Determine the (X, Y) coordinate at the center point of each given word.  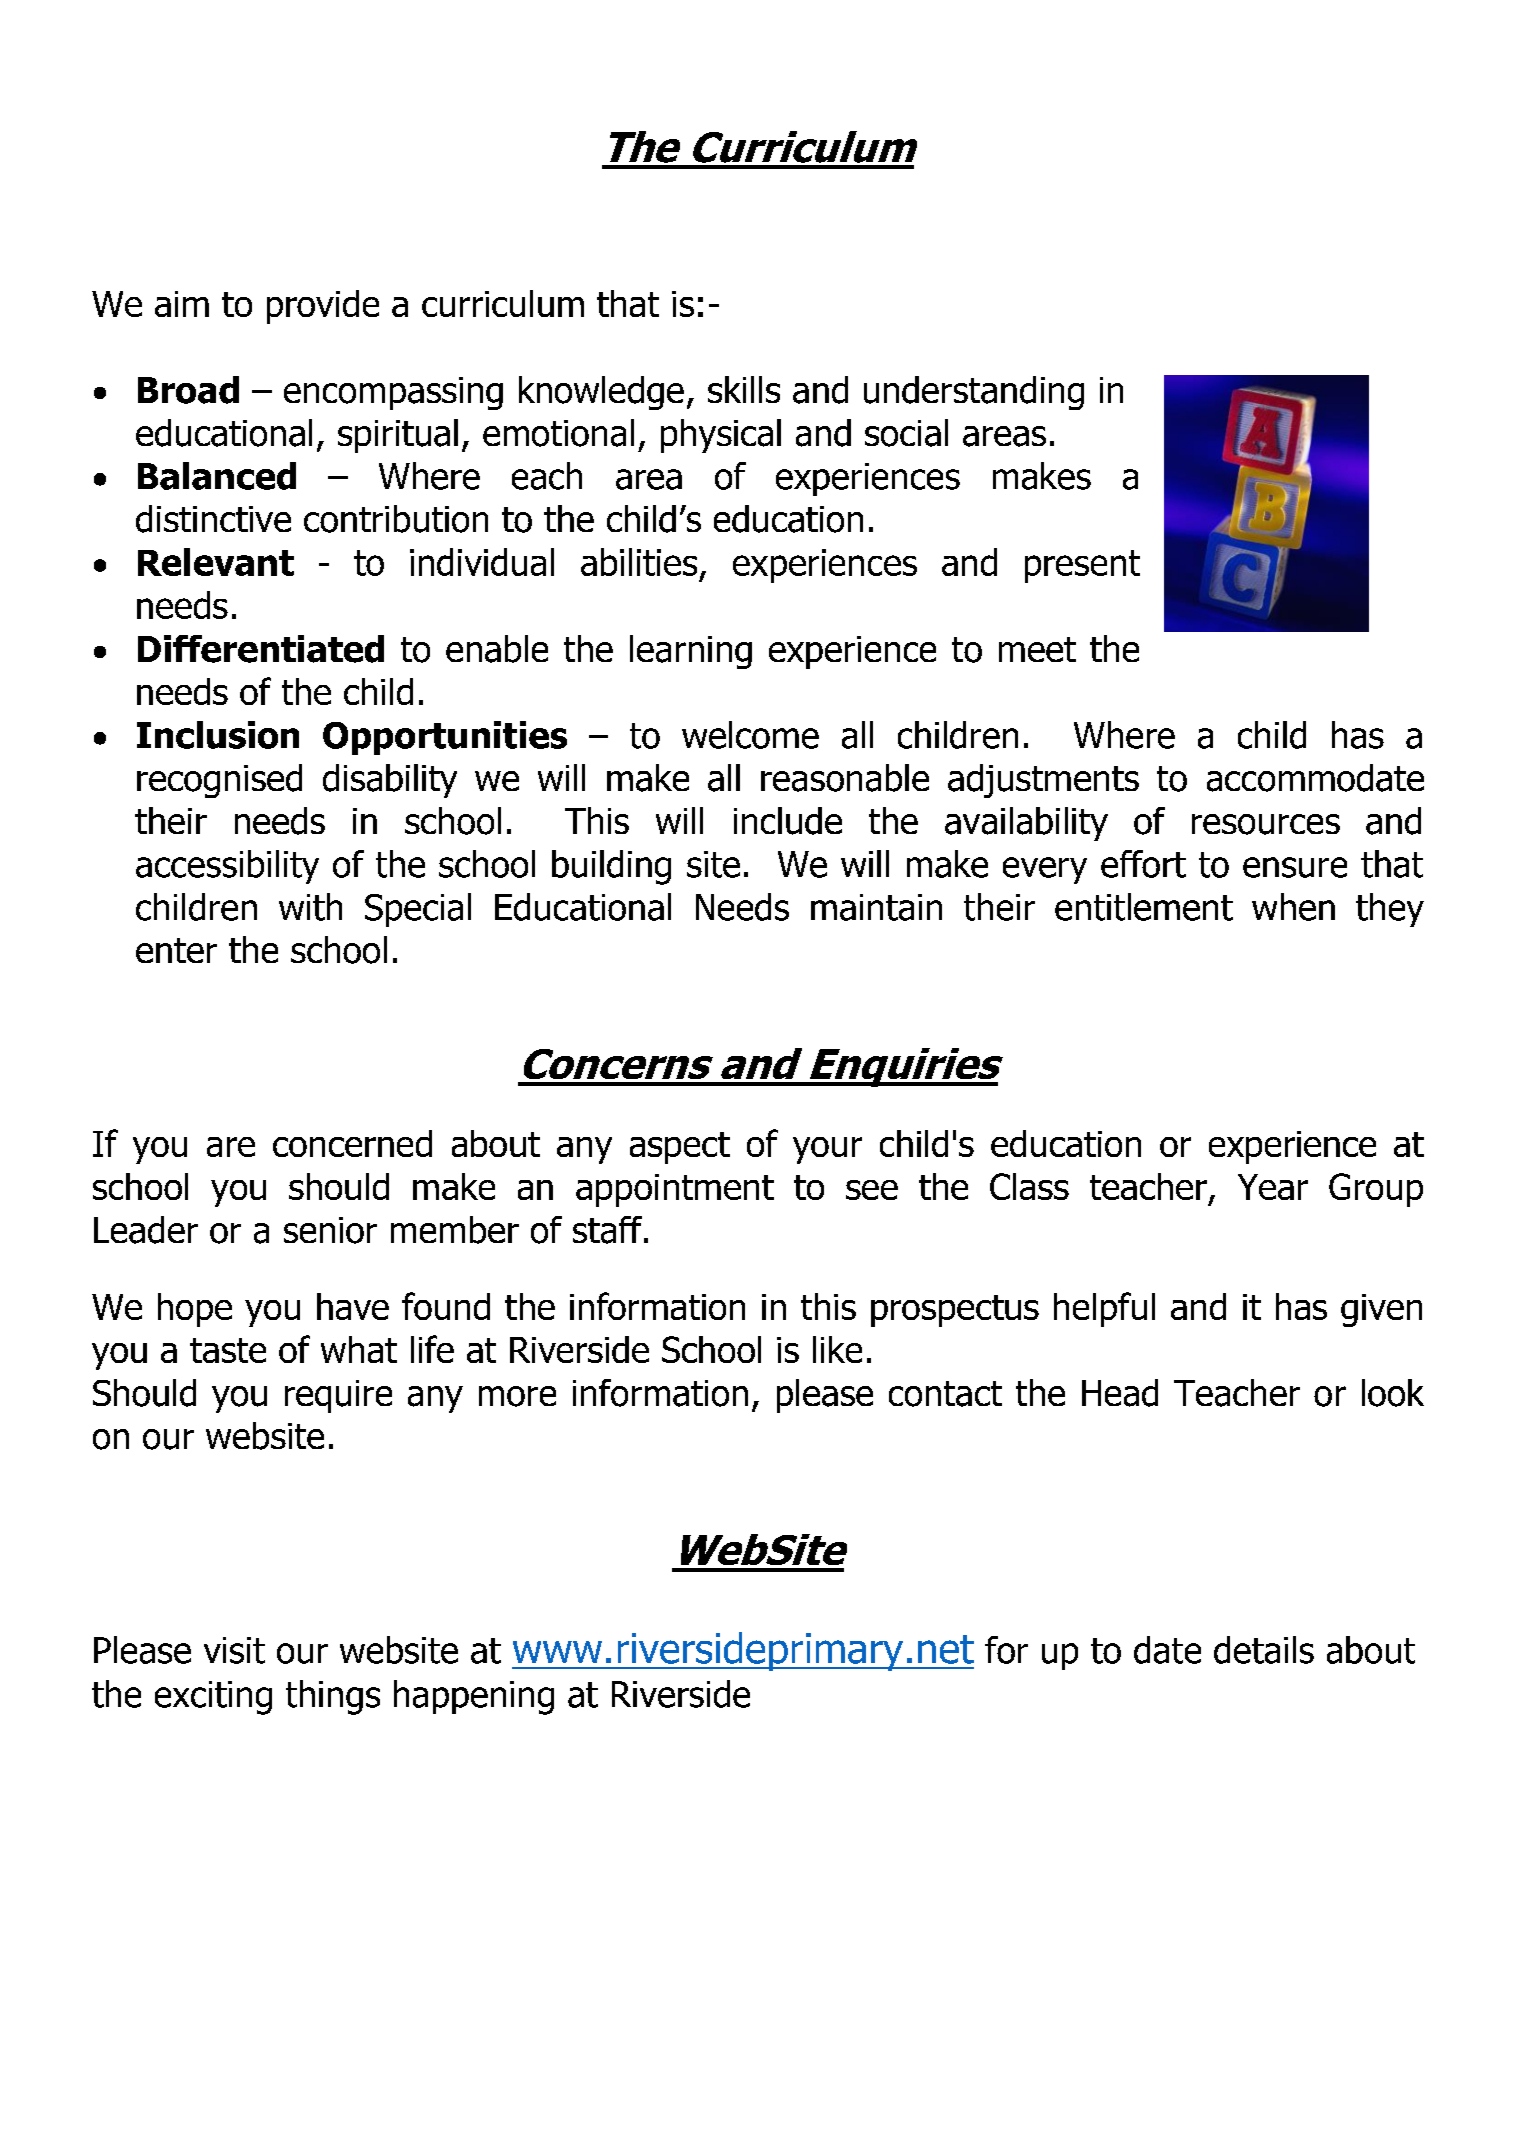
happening (474, 1697)
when (1293, 907)
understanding (974, 393)
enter (176, 950)
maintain (876, 907)
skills (744, 389)
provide (323, 307)
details (1264, 1650)
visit (234, 1650)
